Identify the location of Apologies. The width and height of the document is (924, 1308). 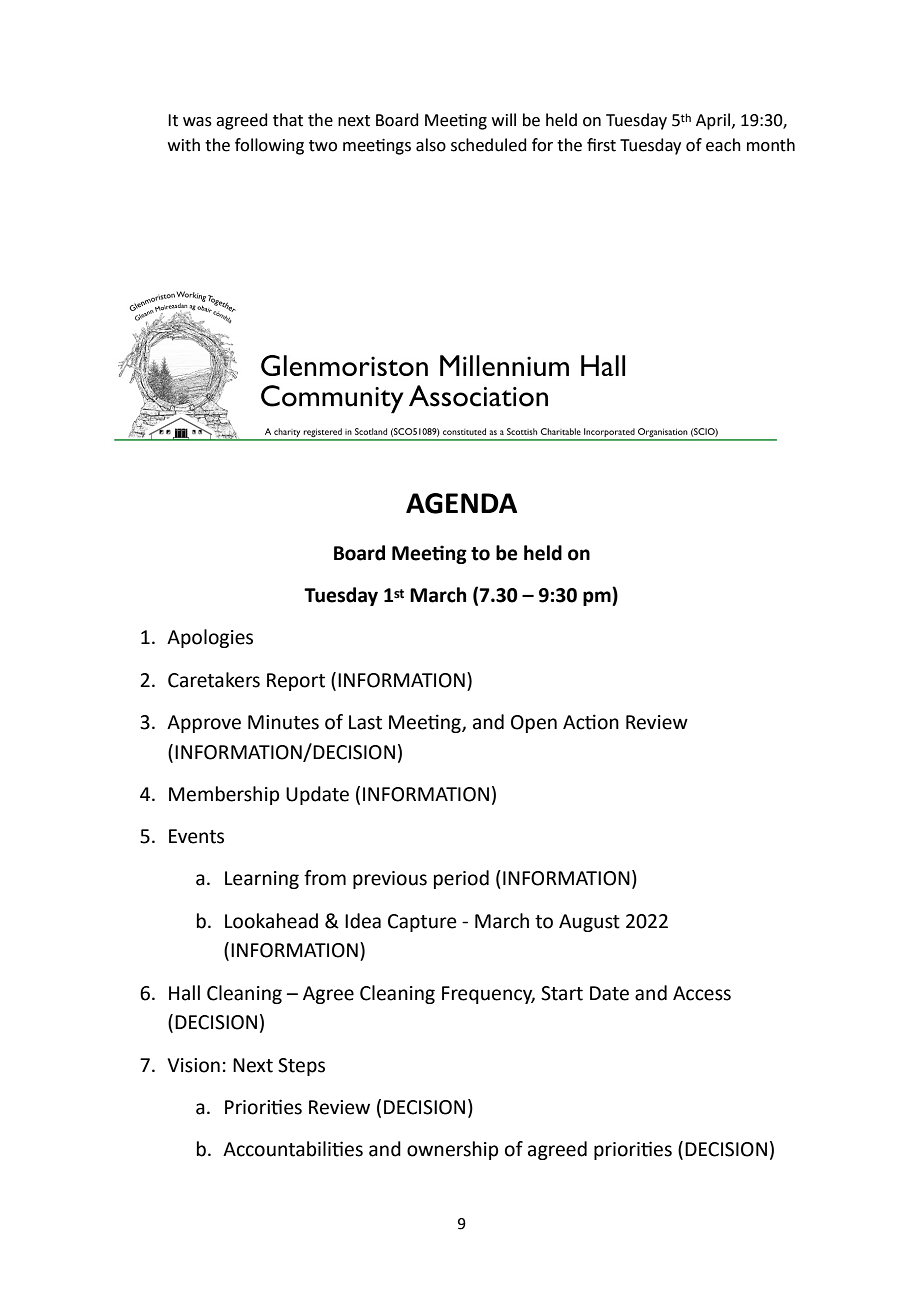
(210, 638).
